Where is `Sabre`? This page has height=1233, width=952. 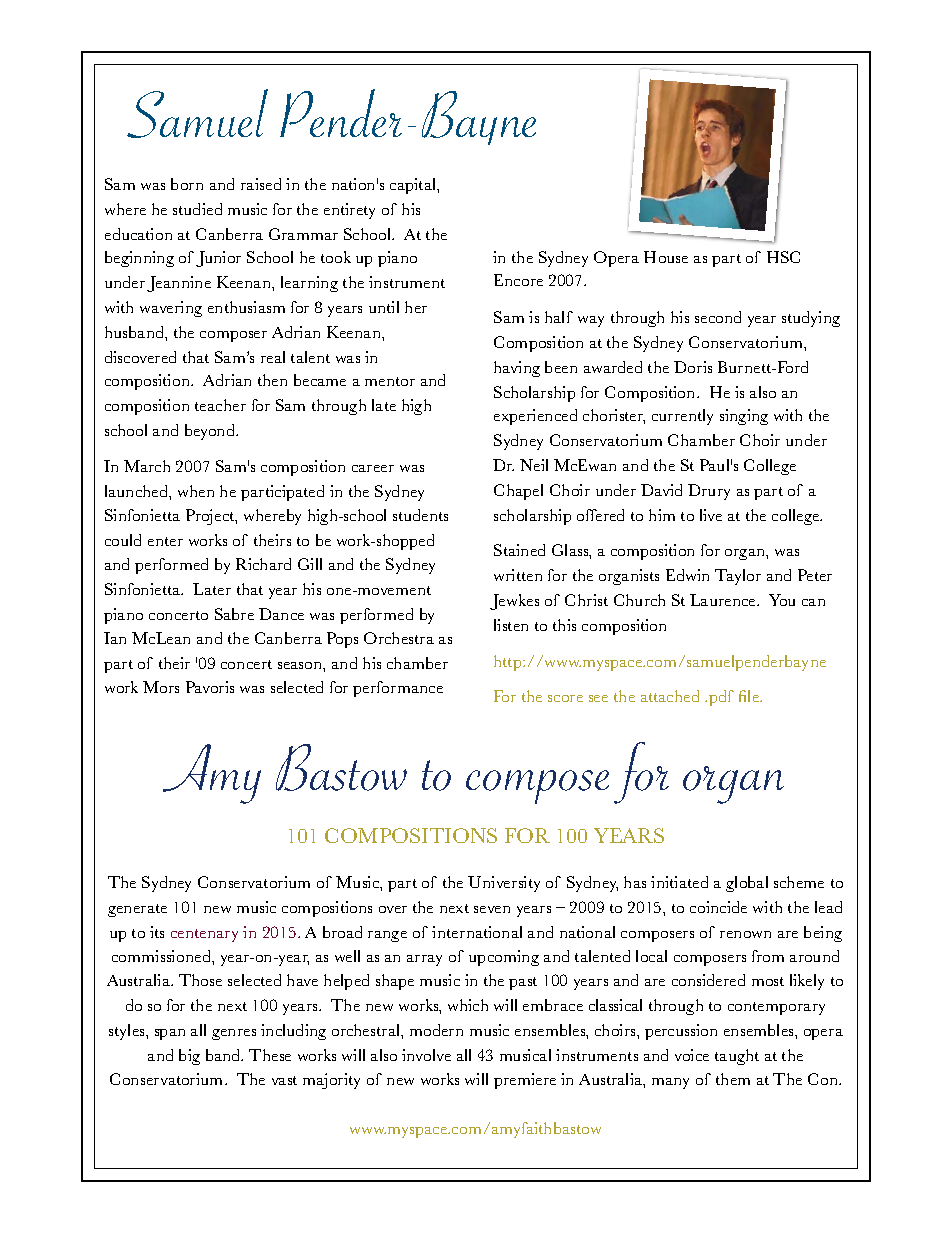 Sabre is located at coordinates (234, 614).
